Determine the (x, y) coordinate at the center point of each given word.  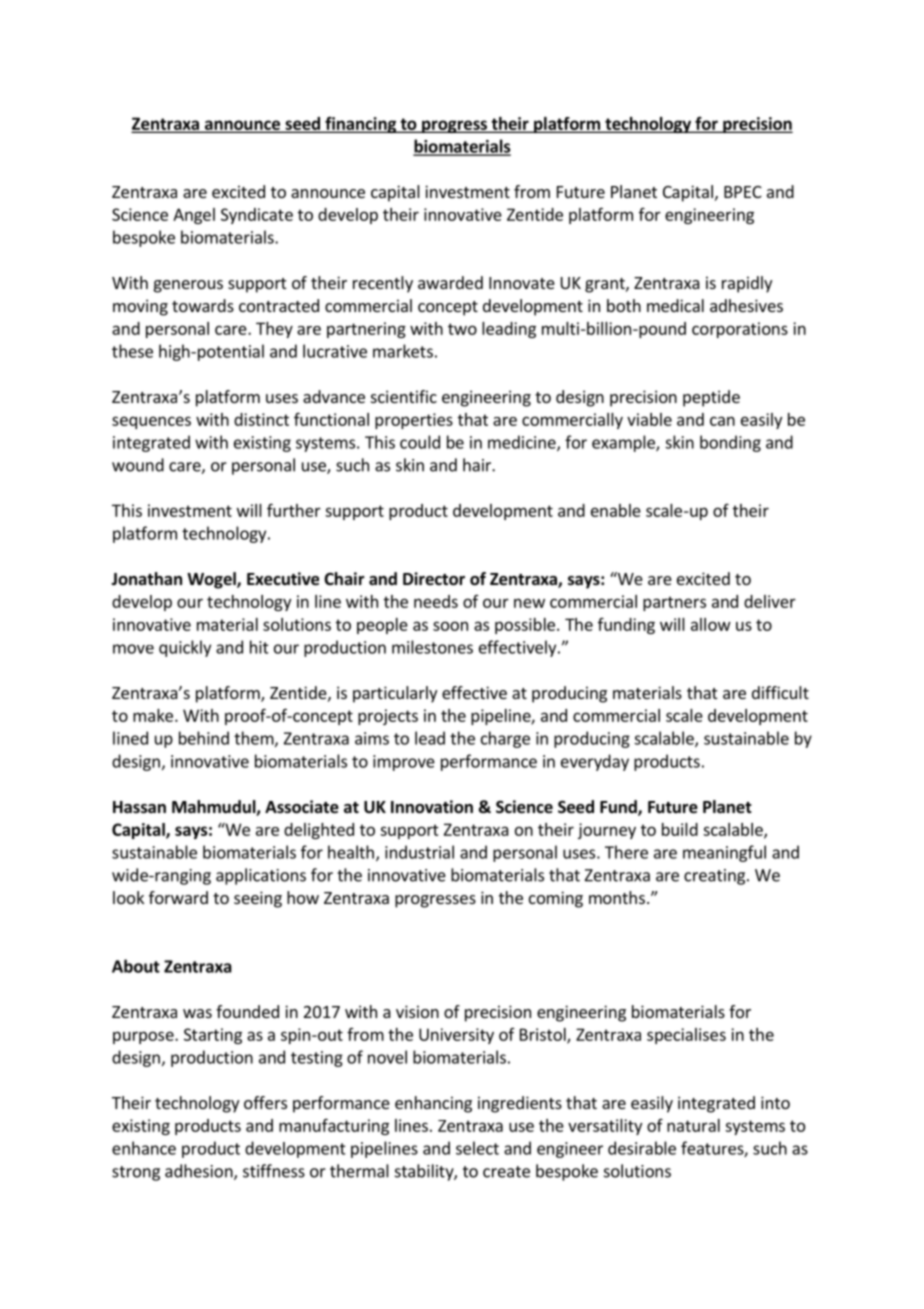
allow (711, 624)
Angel (194, 216)
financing (360, 125)
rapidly (747, 284)
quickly (185, 648)
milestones (432, 647)
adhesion (200, 1172)
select (477, 1148)
